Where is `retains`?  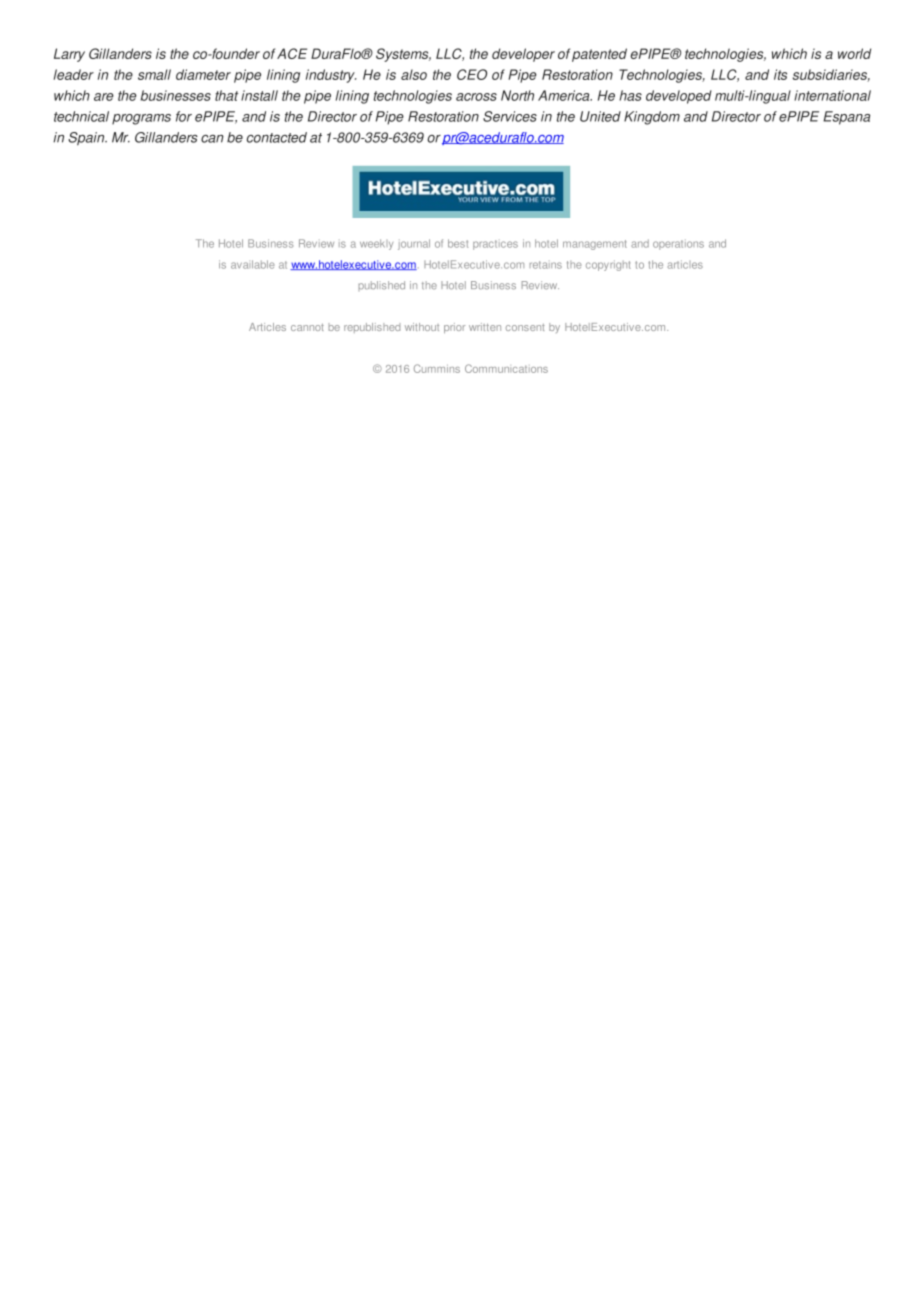 retains is located at coordinates (546, 265).
